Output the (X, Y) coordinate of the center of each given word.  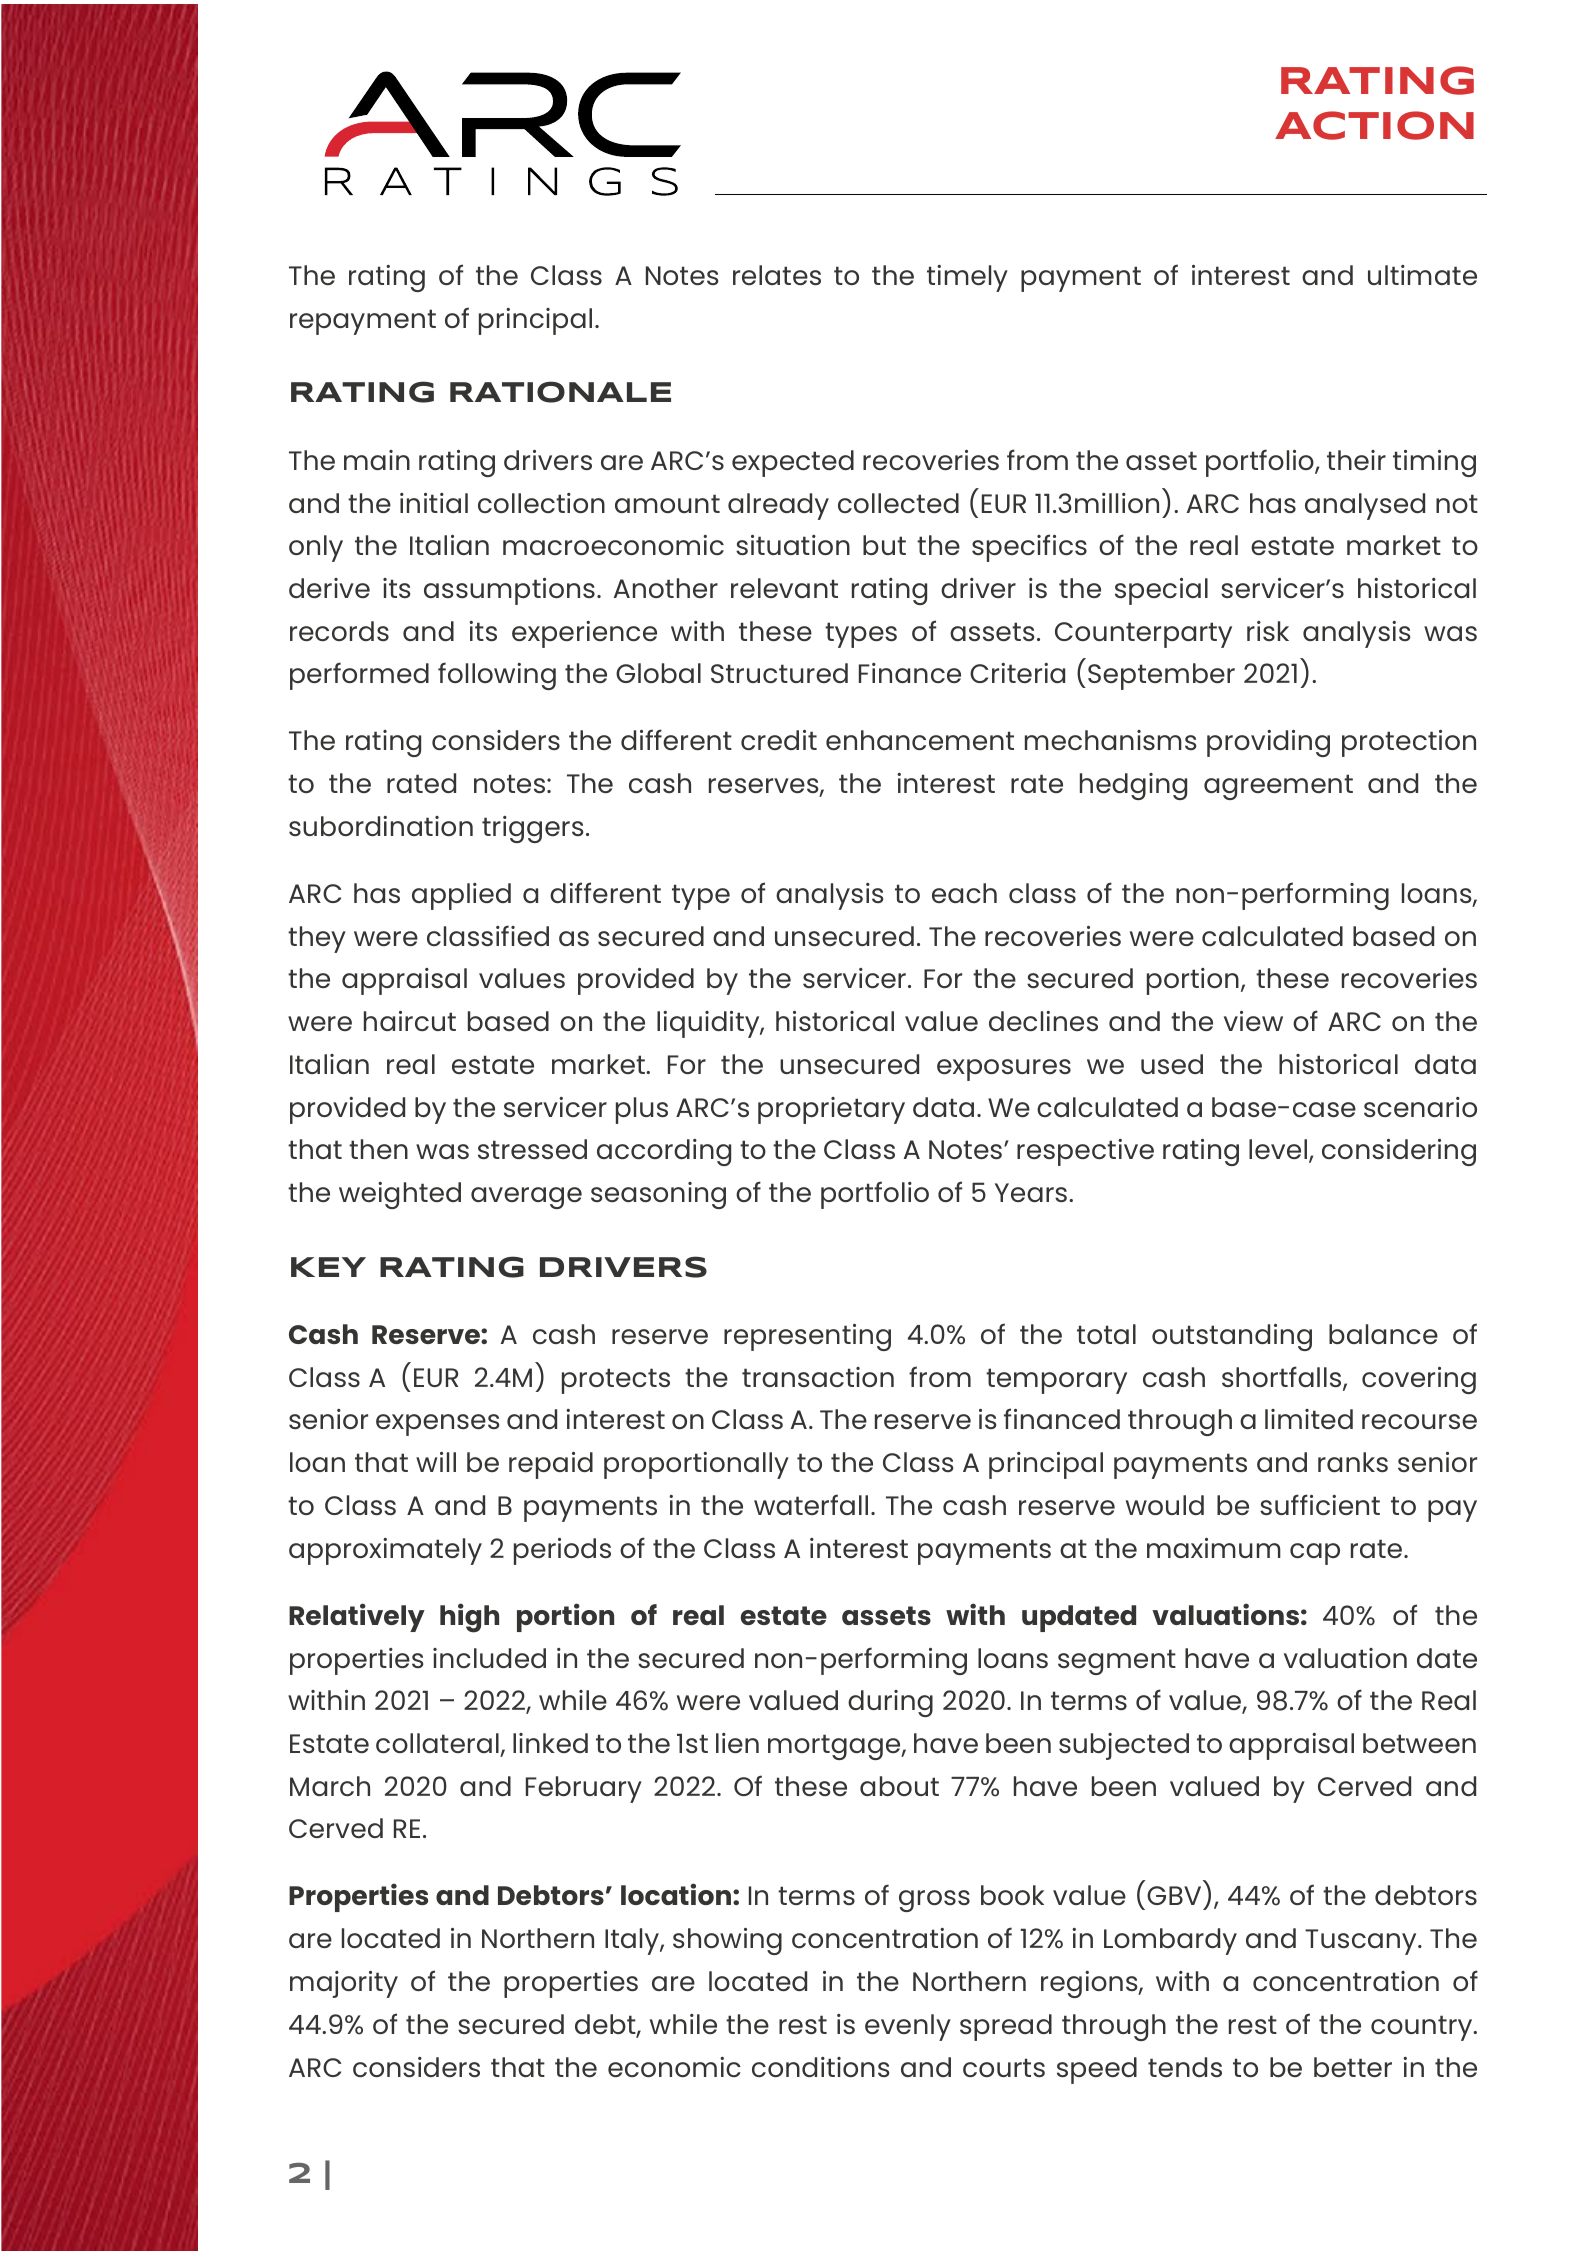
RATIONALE (560, 392)
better (1353, 2067)
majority (344, 1984)
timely (967, 278)
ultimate (1422, 275)
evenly (908, 2027)
